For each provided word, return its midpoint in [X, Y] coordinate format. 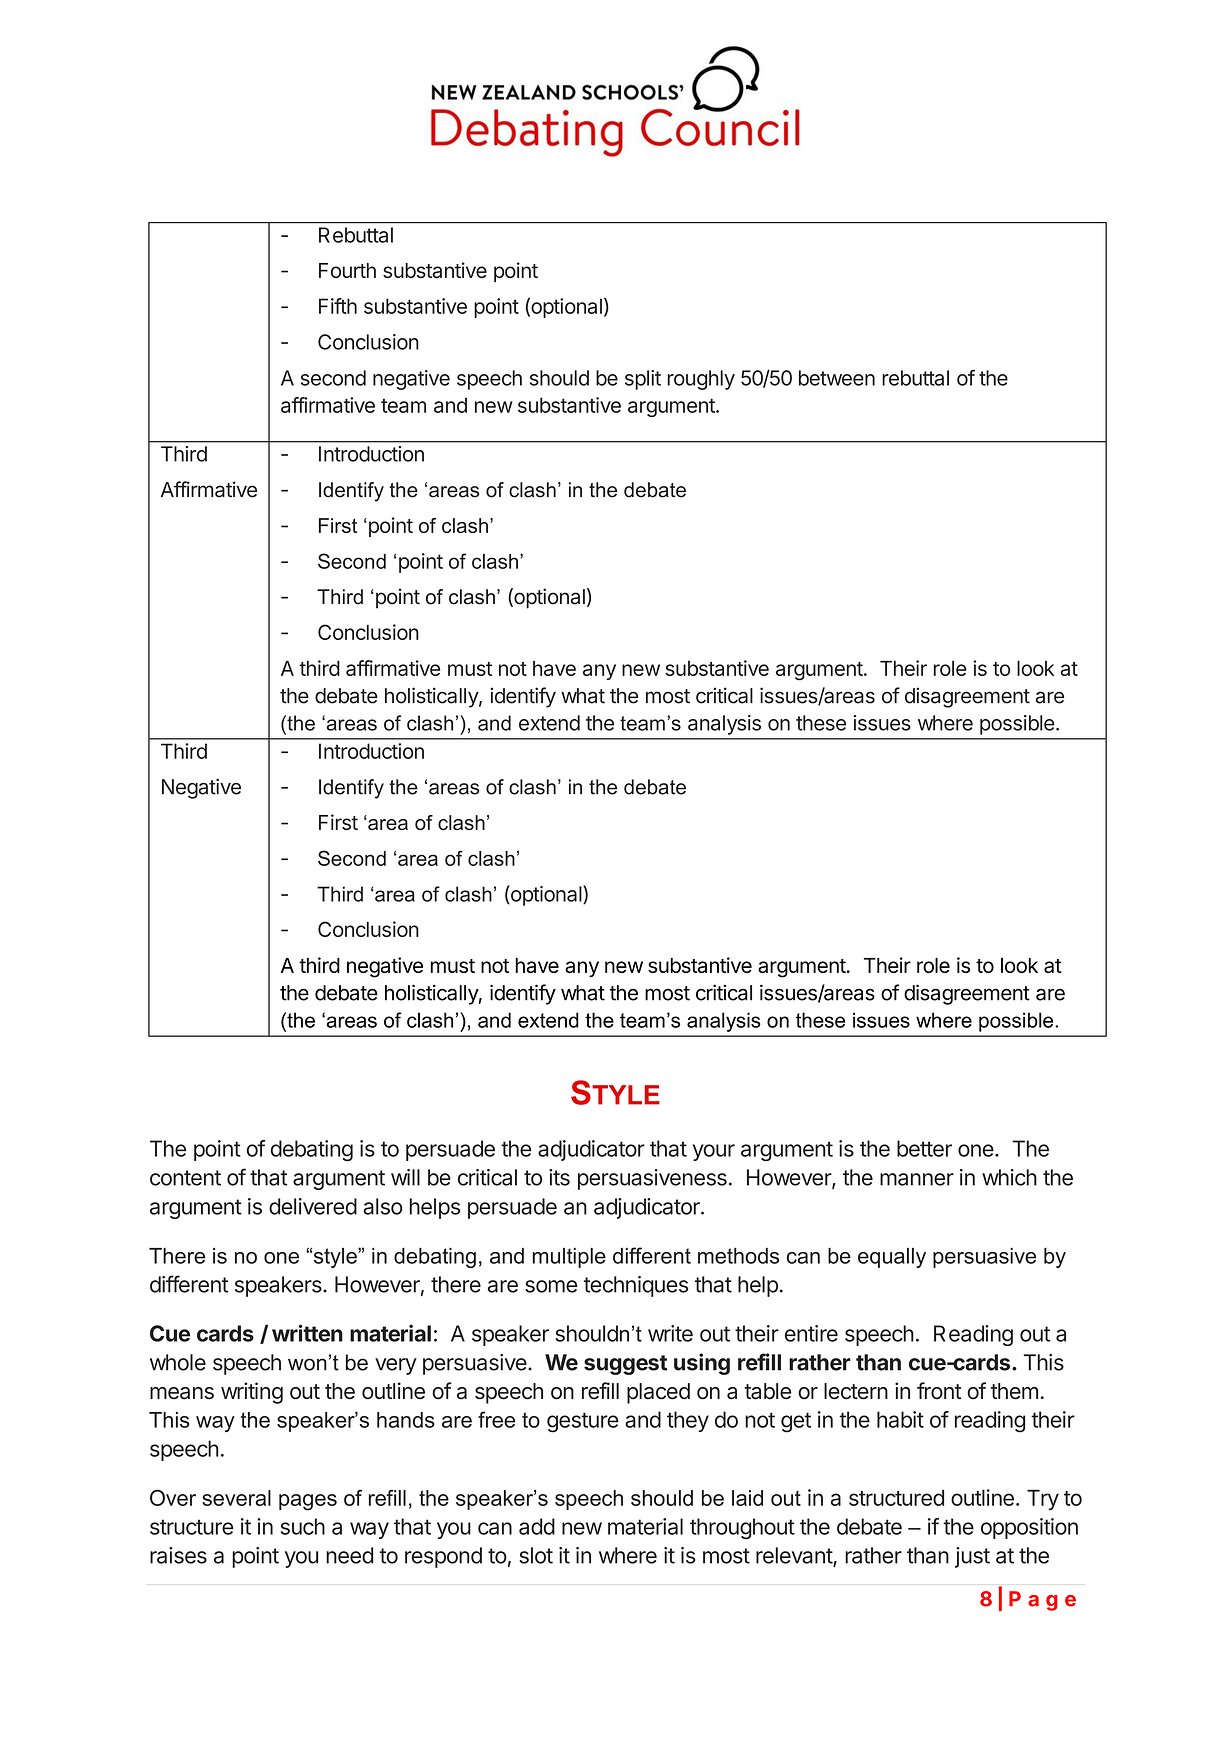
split [643, 380]
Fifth [338, 306]
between [837, 378]
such [303, 1526]
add [537, 1526]
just [972, 1557]
